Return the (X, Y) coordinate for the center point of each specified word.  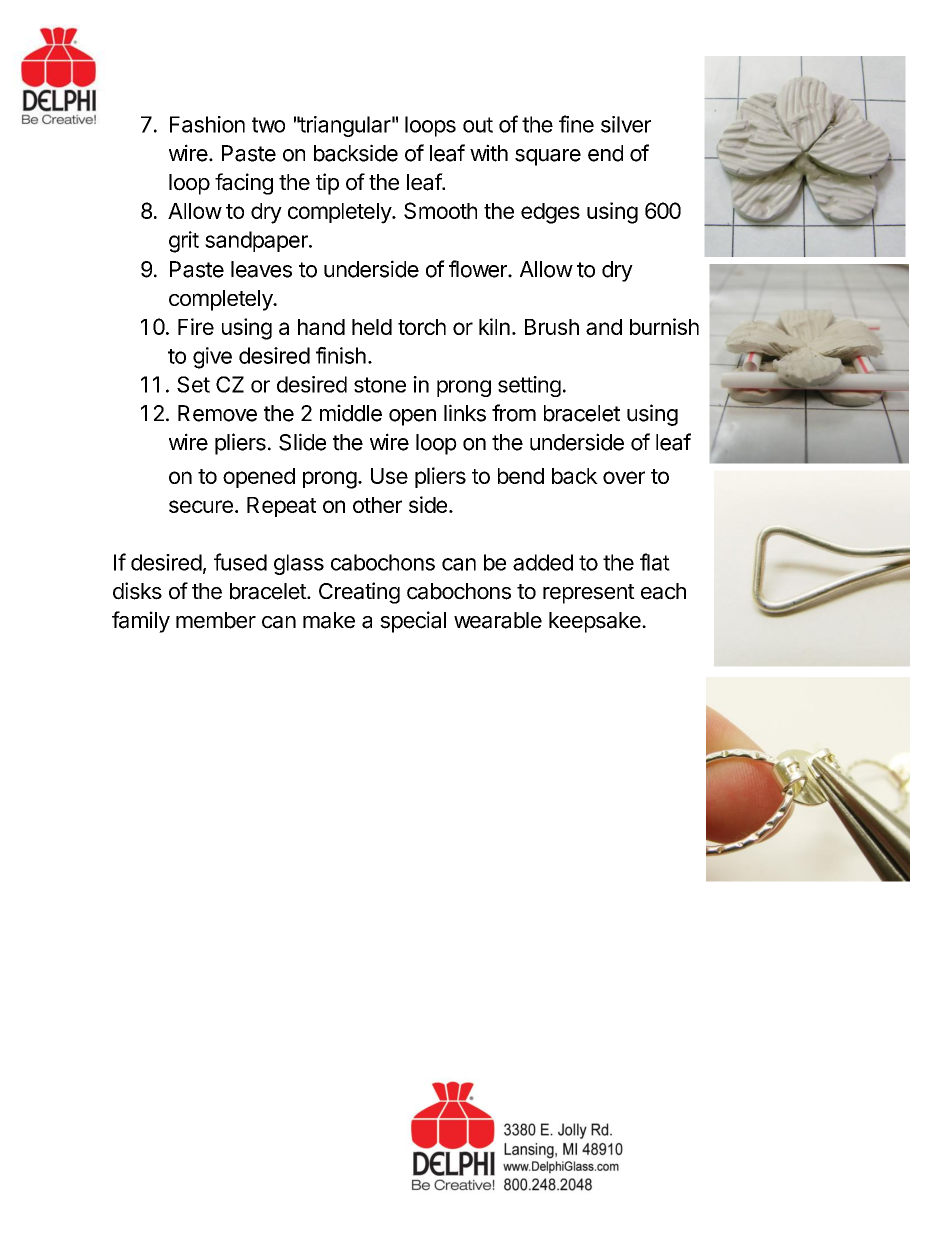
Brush (552, 327)
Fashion (207, 124)
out (478, 125)
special (413, 622)
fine (576, 124)
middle (351, 413)
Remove (217, 413)
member (216, 620)
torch (422, 327)
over (624, 477)
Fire (196, 326)
